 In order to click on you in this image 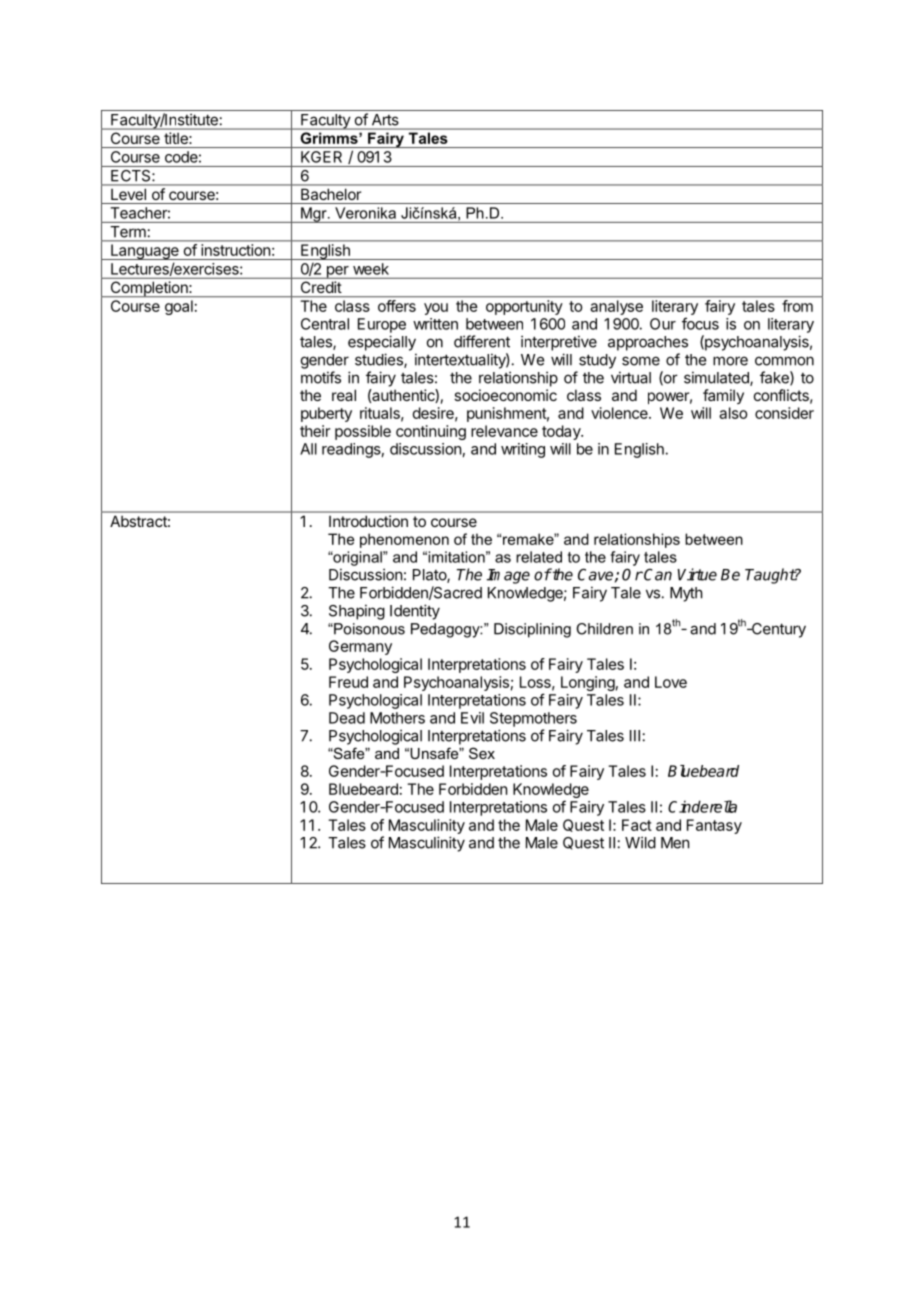, I will do `click(436, 309)`.
